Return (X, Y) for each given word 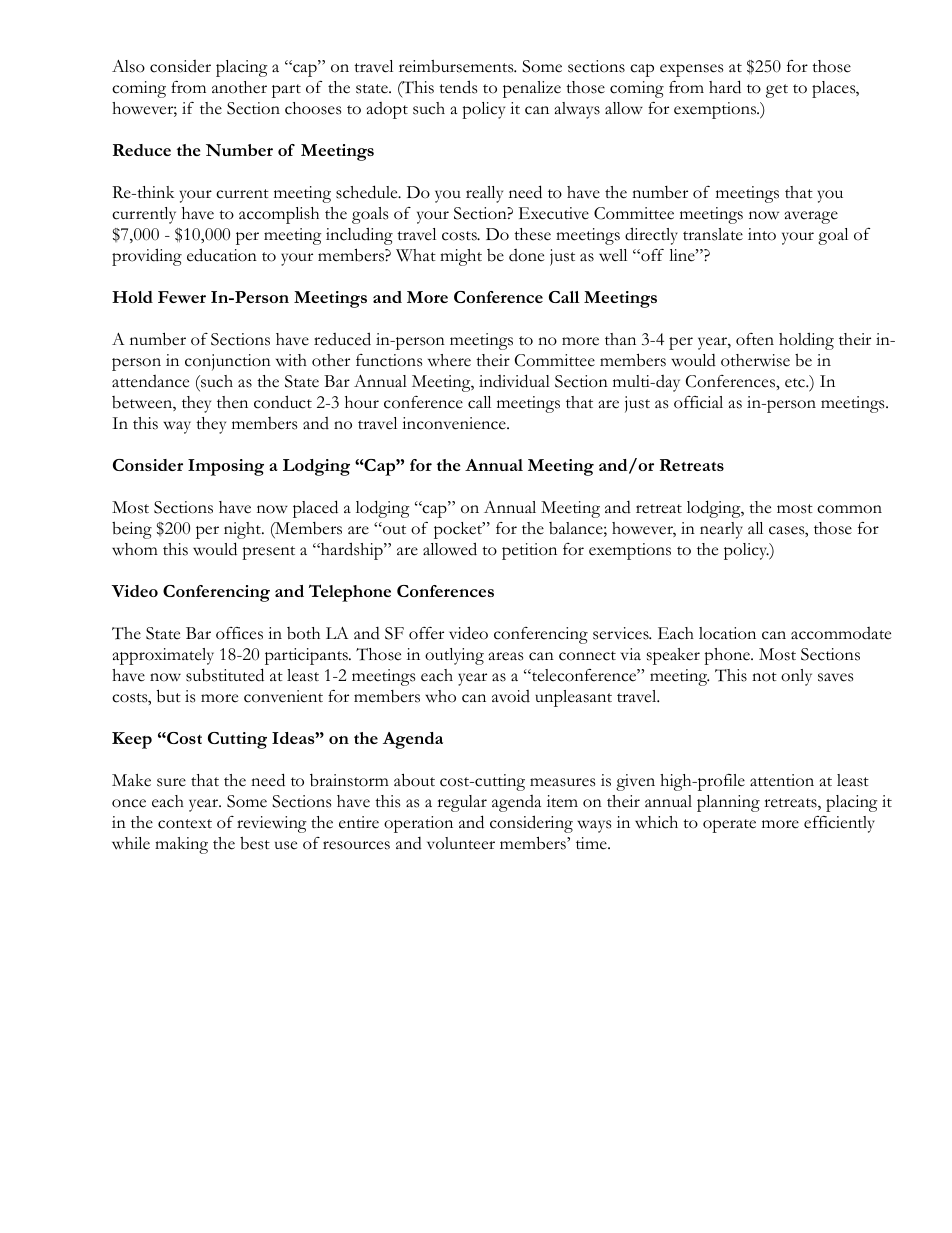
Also (128, 66)
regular (462, 803)
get (777, 91)
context (185, 824)
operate (729, 826)
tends (458, 87)
